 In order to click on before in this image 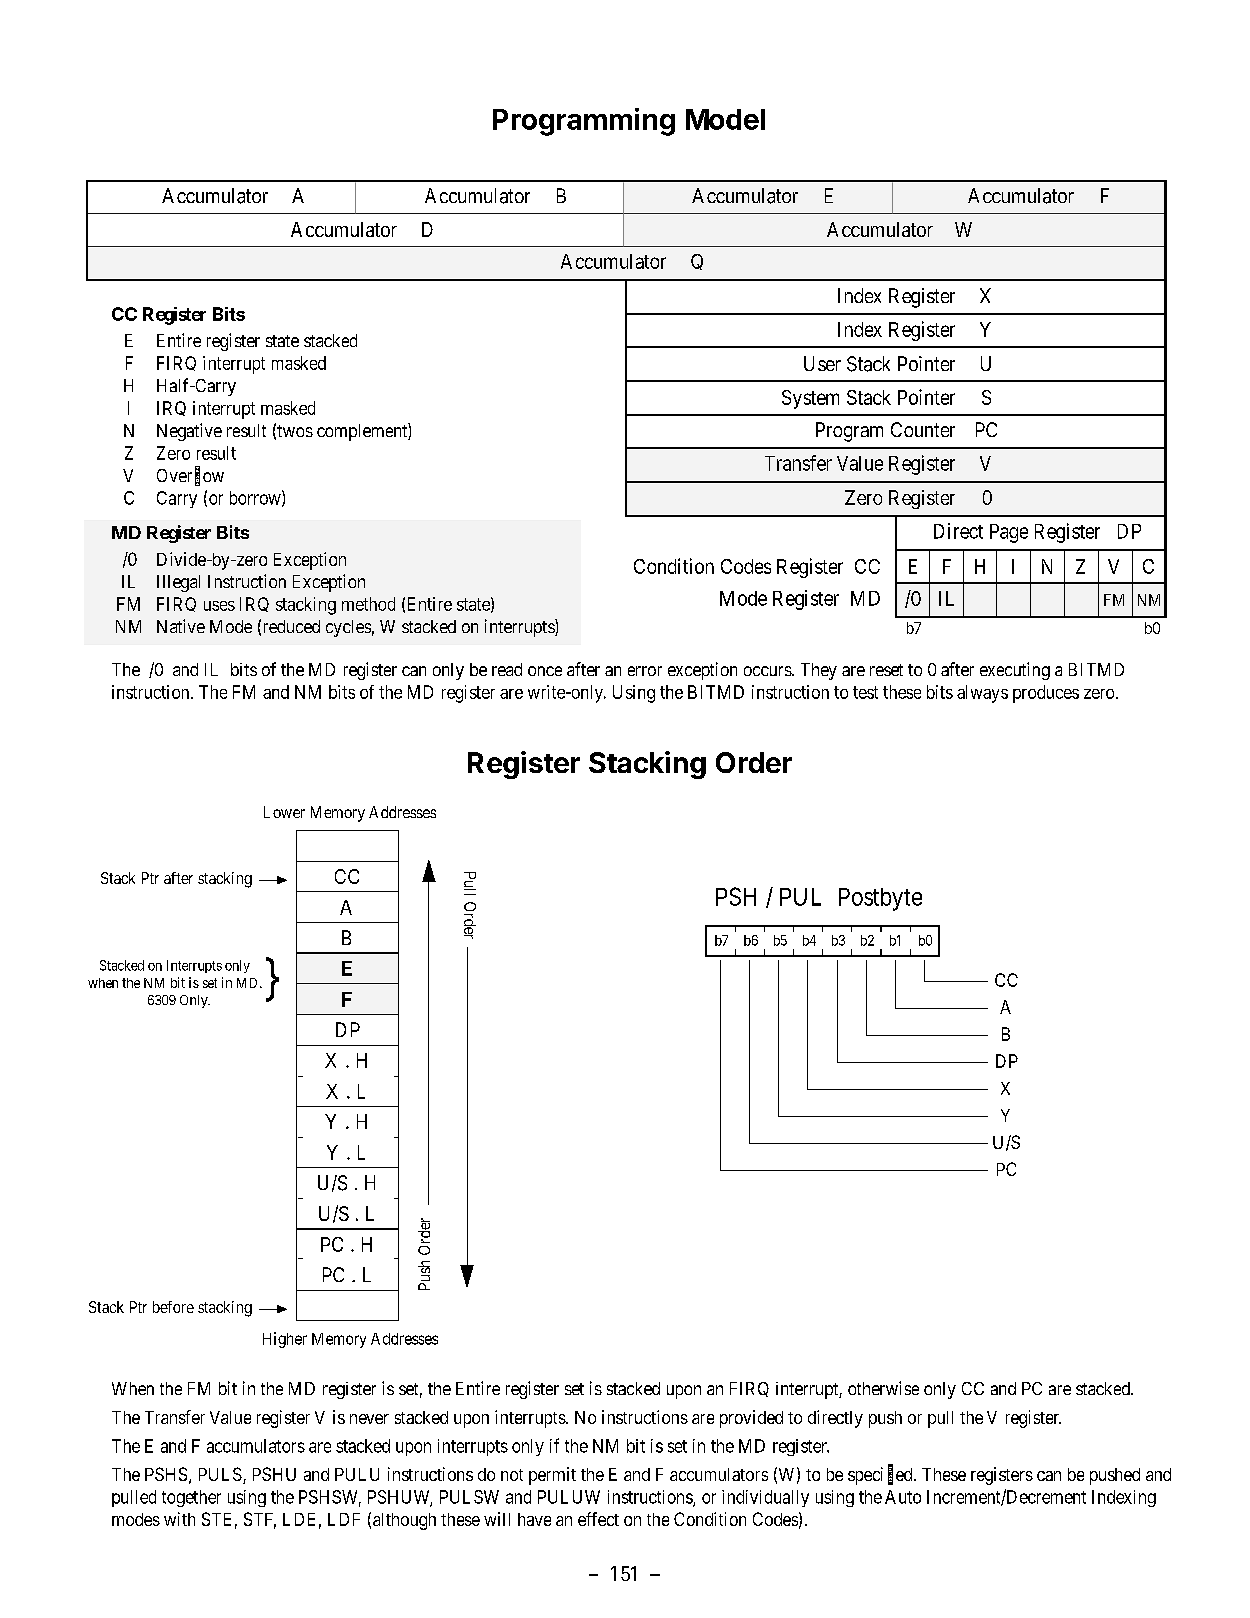, I will do `click(173, 1307)`.
